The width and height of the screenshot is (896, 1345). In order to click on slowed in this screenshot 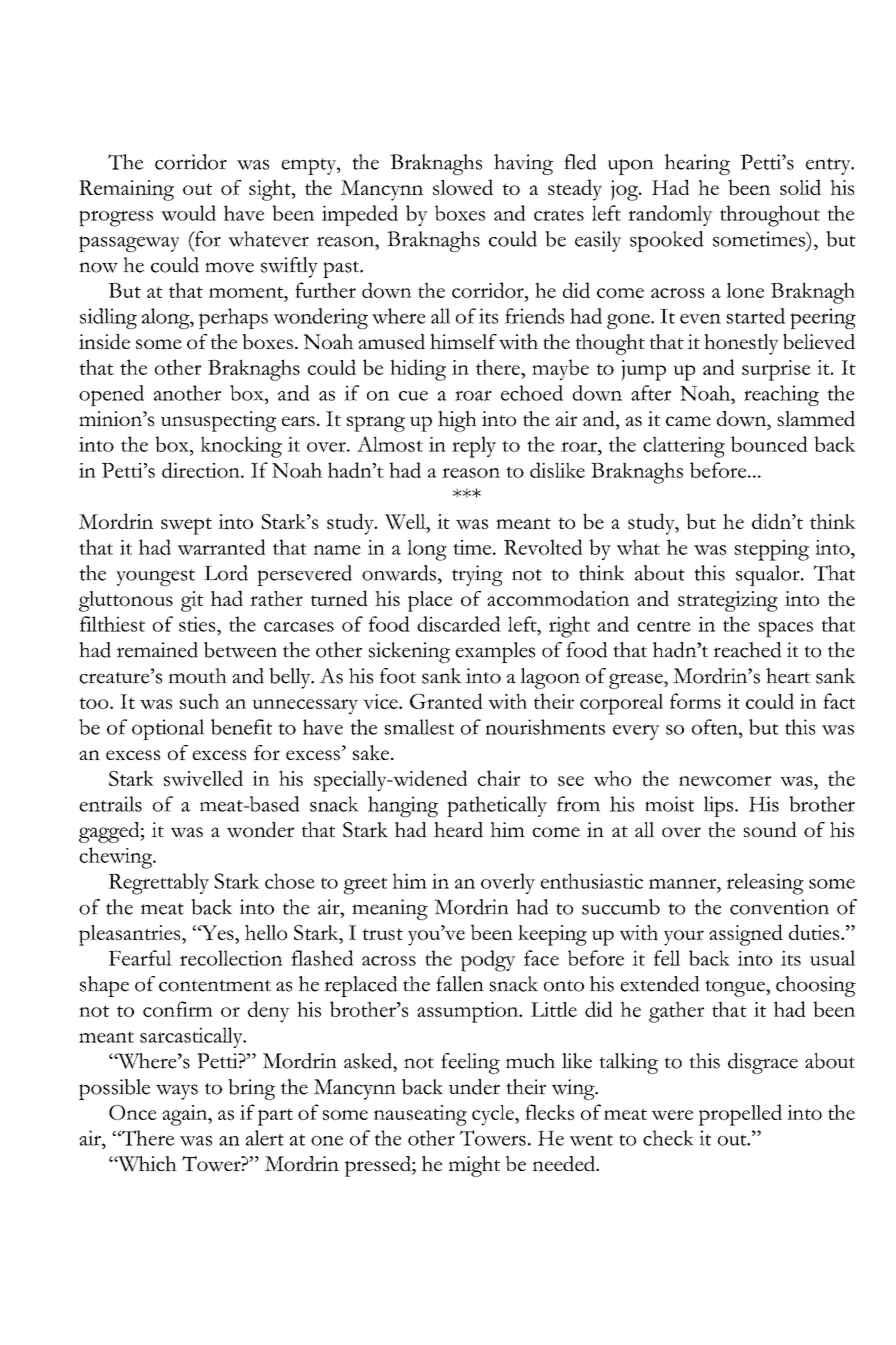, I will do `click(463, 187)`.
